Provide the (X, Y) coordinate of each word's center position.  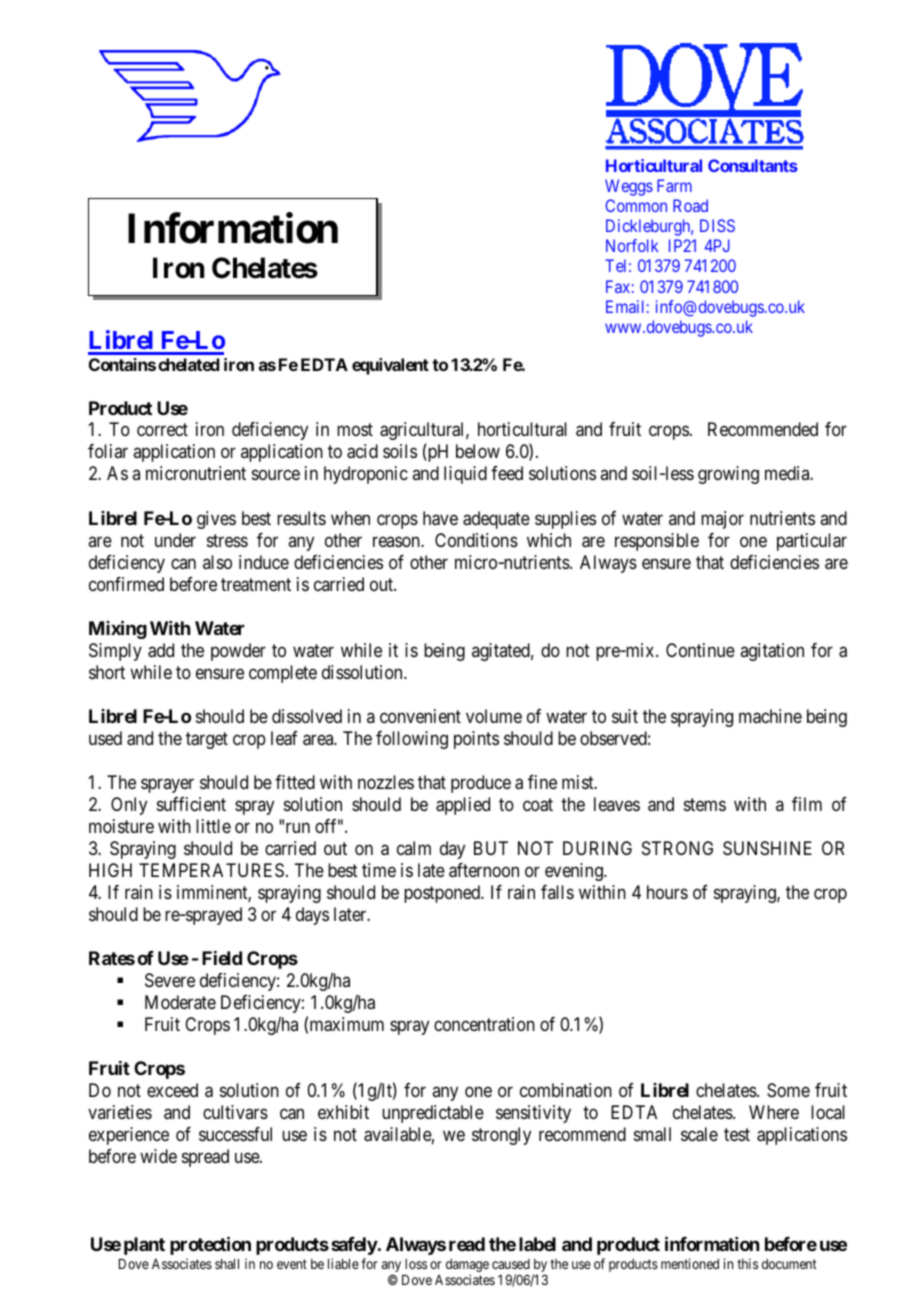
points (476, 740)
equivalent (390, 366)
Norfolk (632, 245)
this (747, 1263)
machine (770, 716)
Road (690, 205)
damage (467, 1267)
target (207, 740)
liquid (465, 475)
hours (667, 892)
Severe (170, 980)
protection (210, 1246)
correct (162, 429)
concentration (484, 1024)
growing (728, 475)
